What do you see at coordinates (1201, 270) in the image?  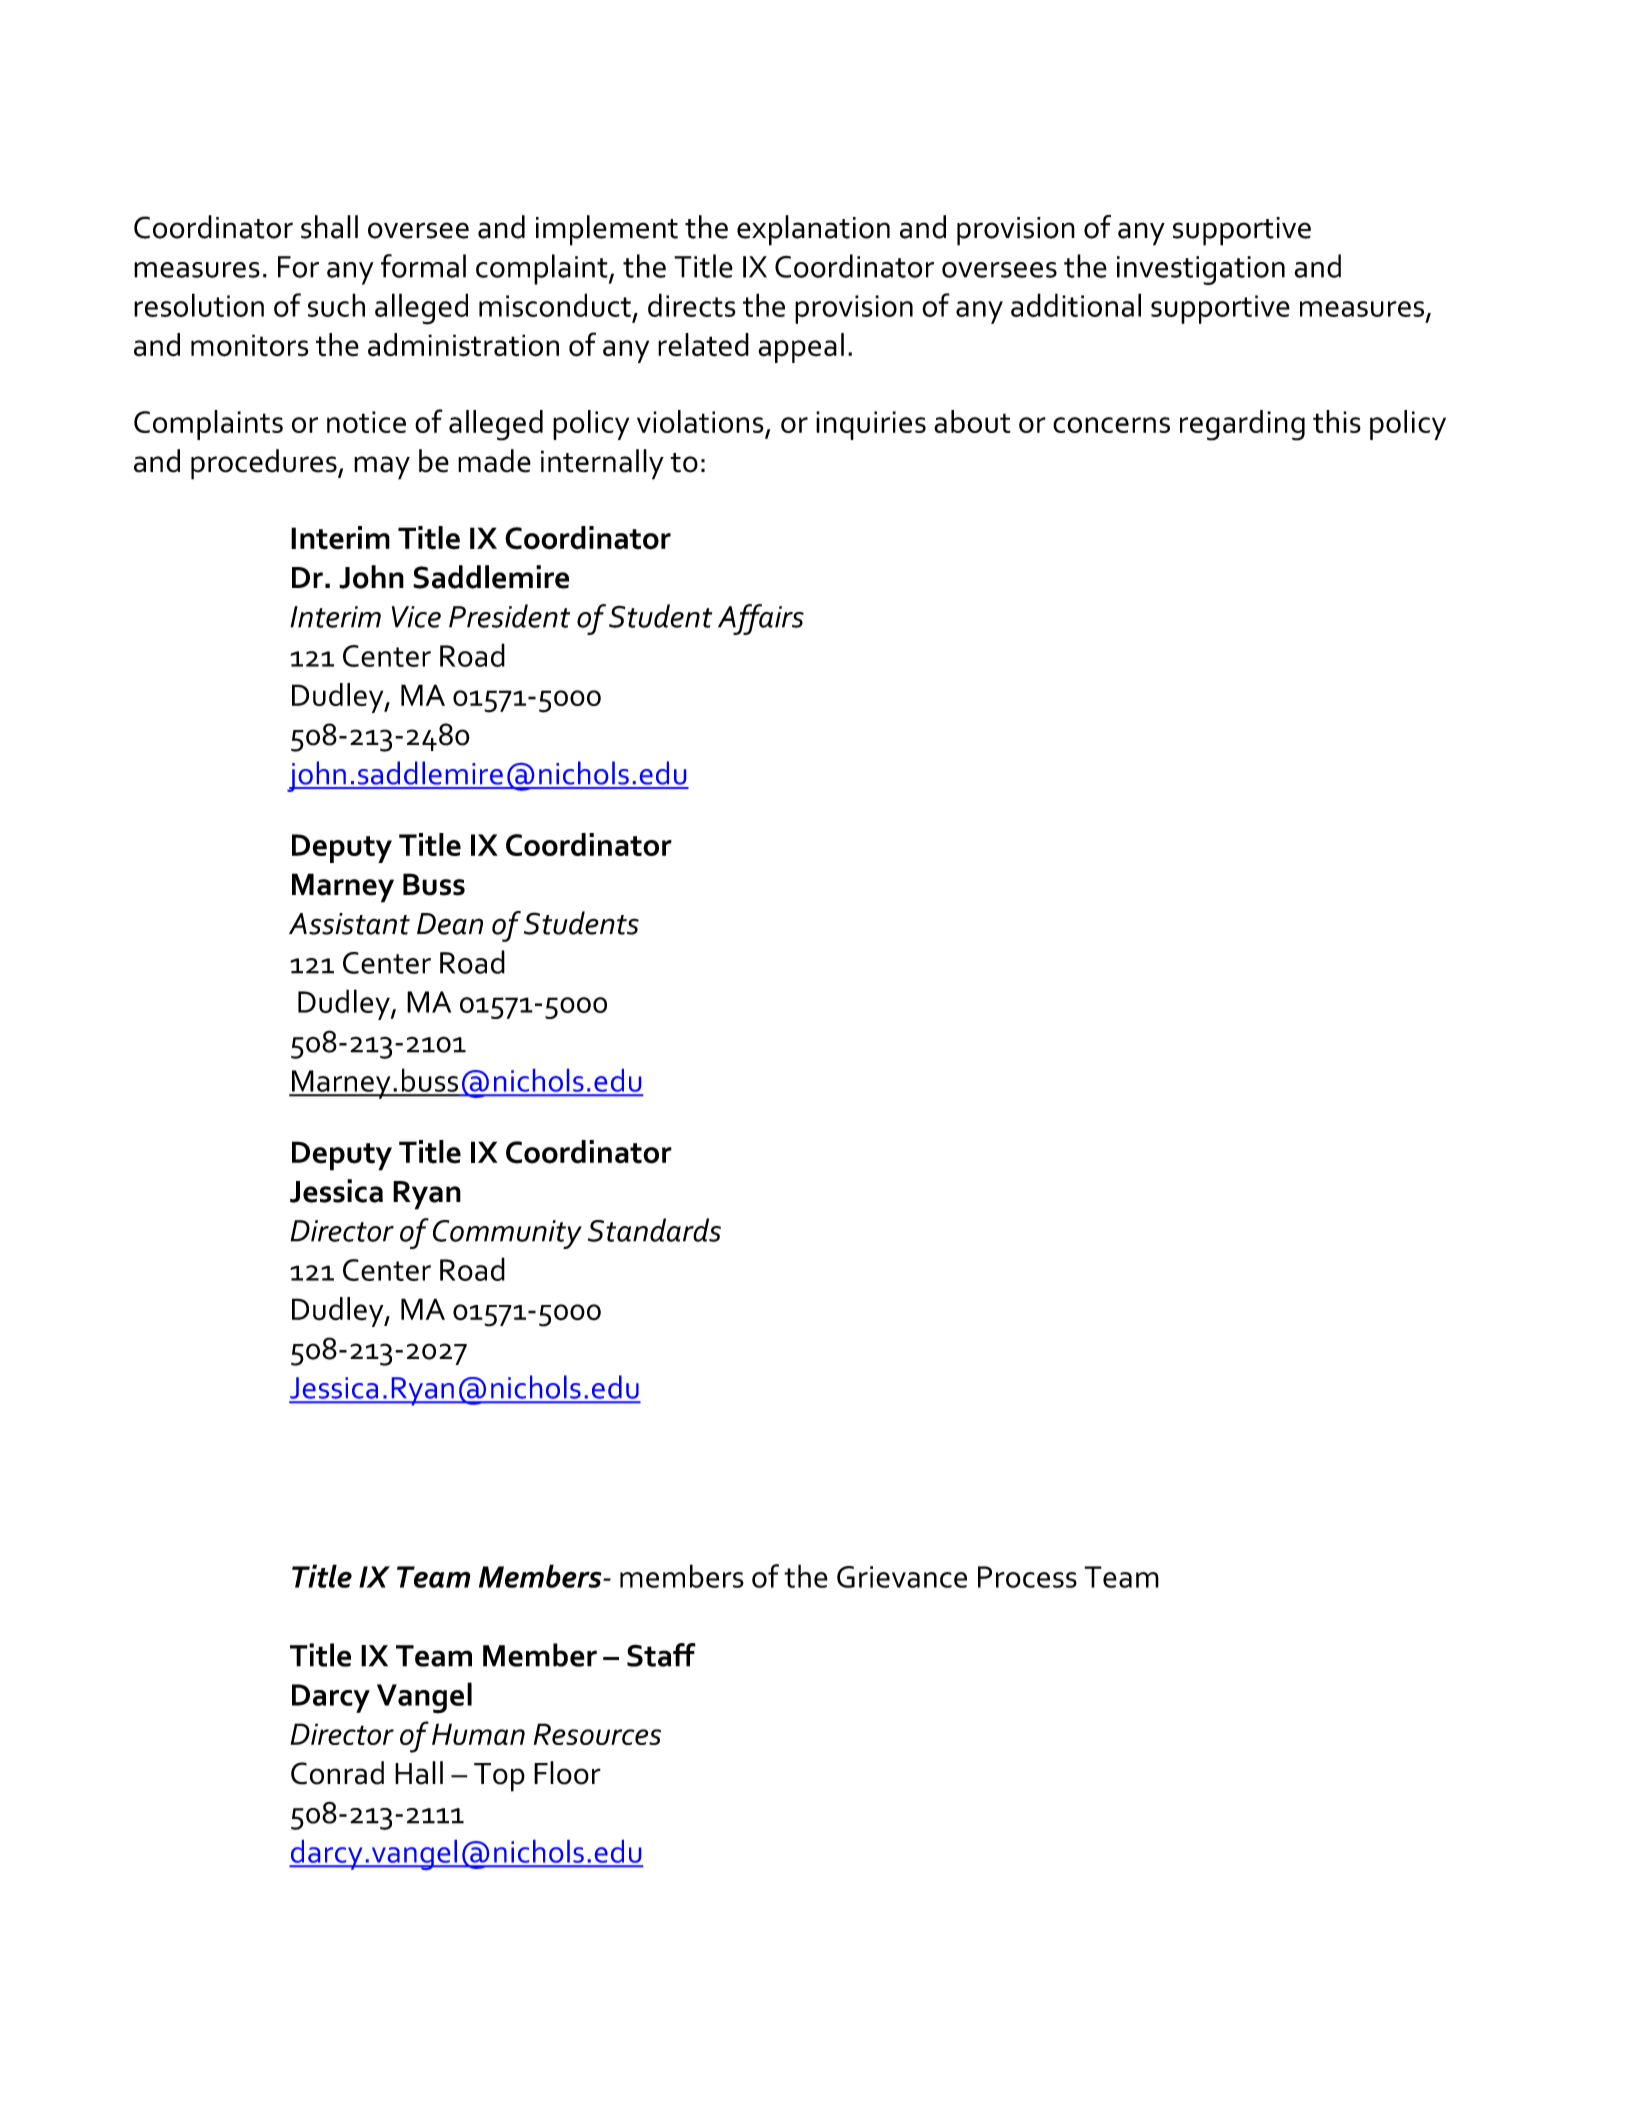 I see `investigation` at bounding box center [1201, 270].
